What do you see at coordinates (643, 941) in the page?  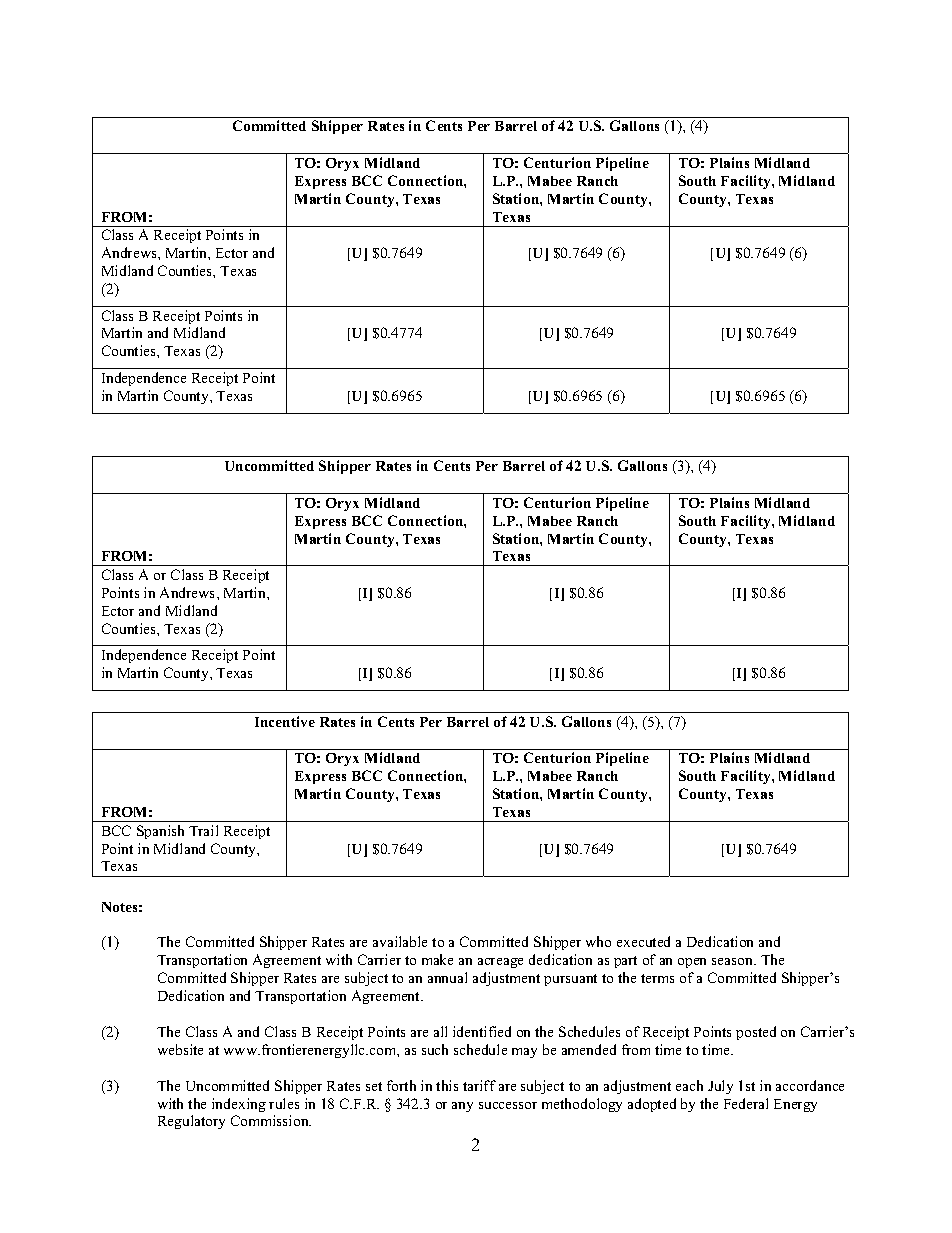 I see `executed` at bounding box center [643, 941].
